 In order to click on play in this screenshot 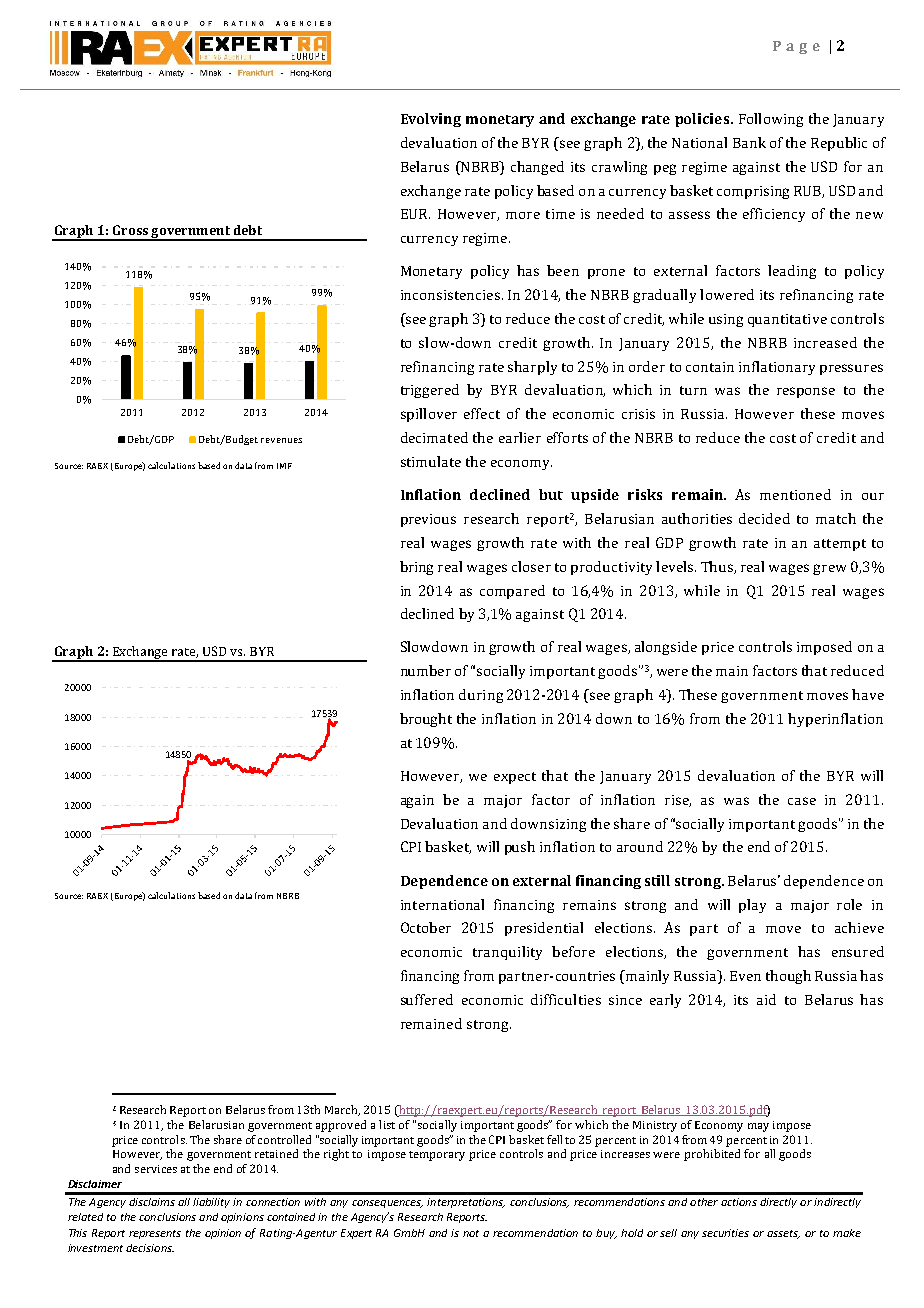, I will do `click(752, 906)`.
